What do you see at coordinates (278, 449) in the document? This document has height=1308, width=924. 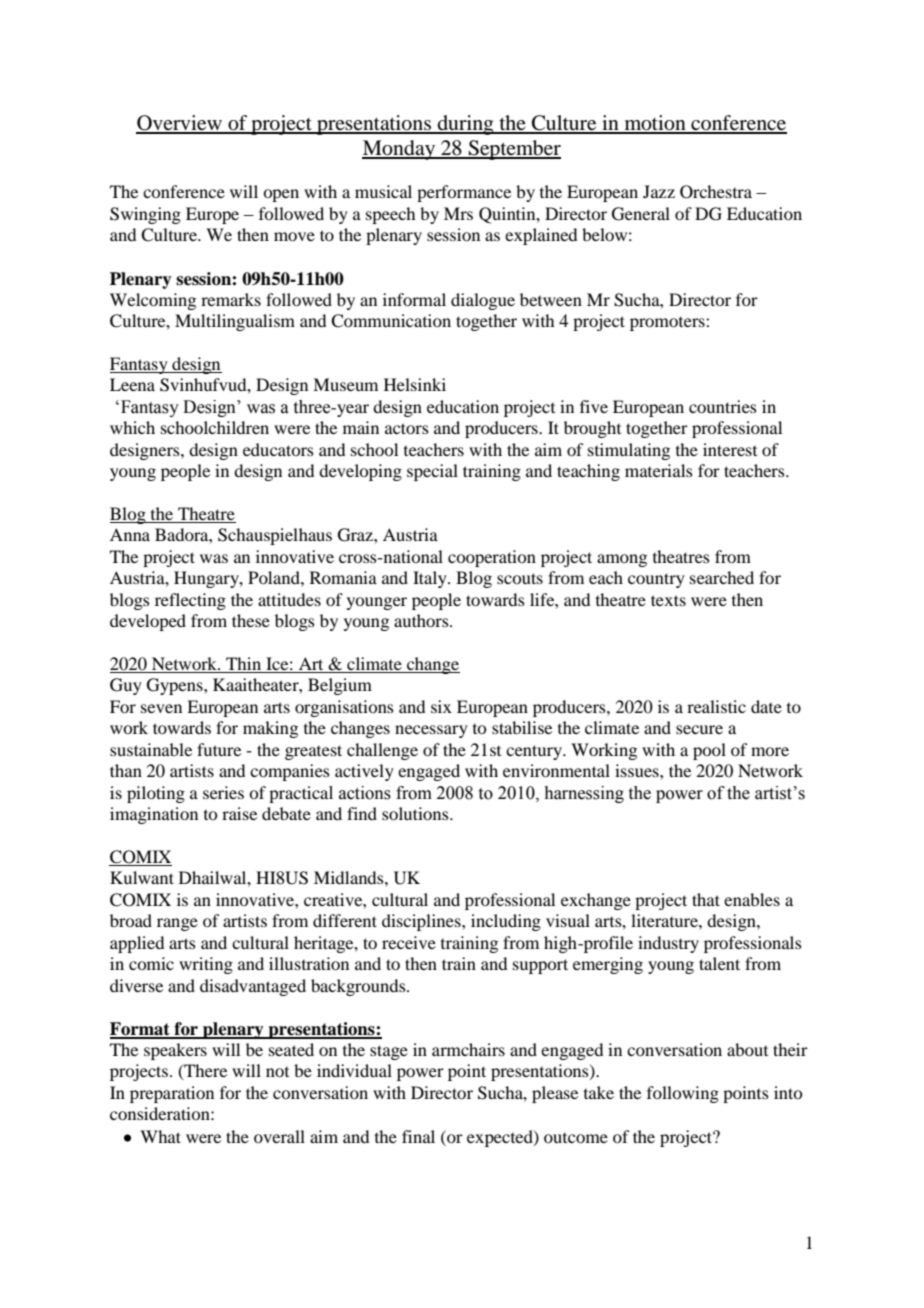 I see `educators` at bounding box center [278, 449].
